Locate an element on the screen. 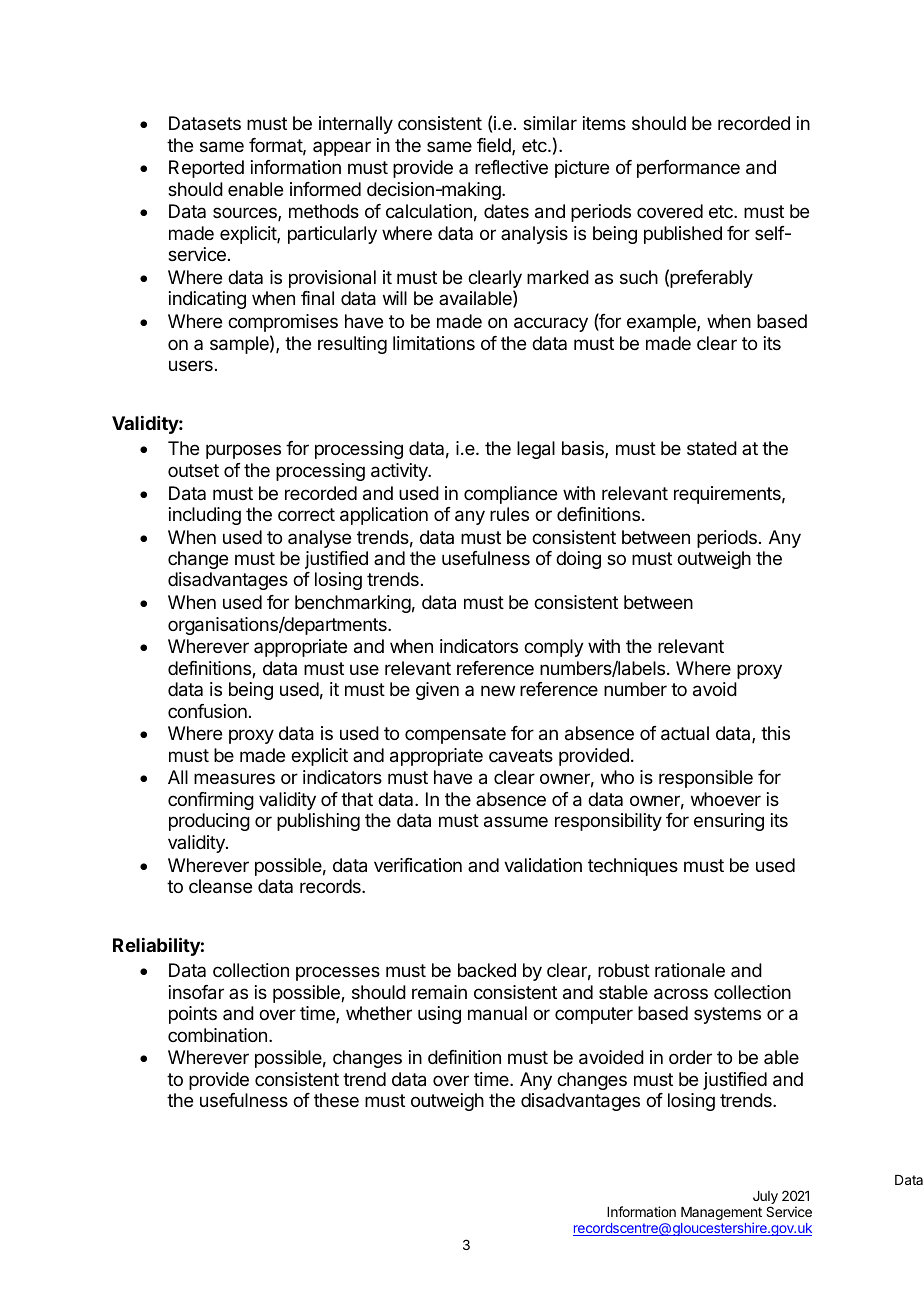 The width and height of the screenshot is (924, 1308). these is located at coordinates (336, 1100).
